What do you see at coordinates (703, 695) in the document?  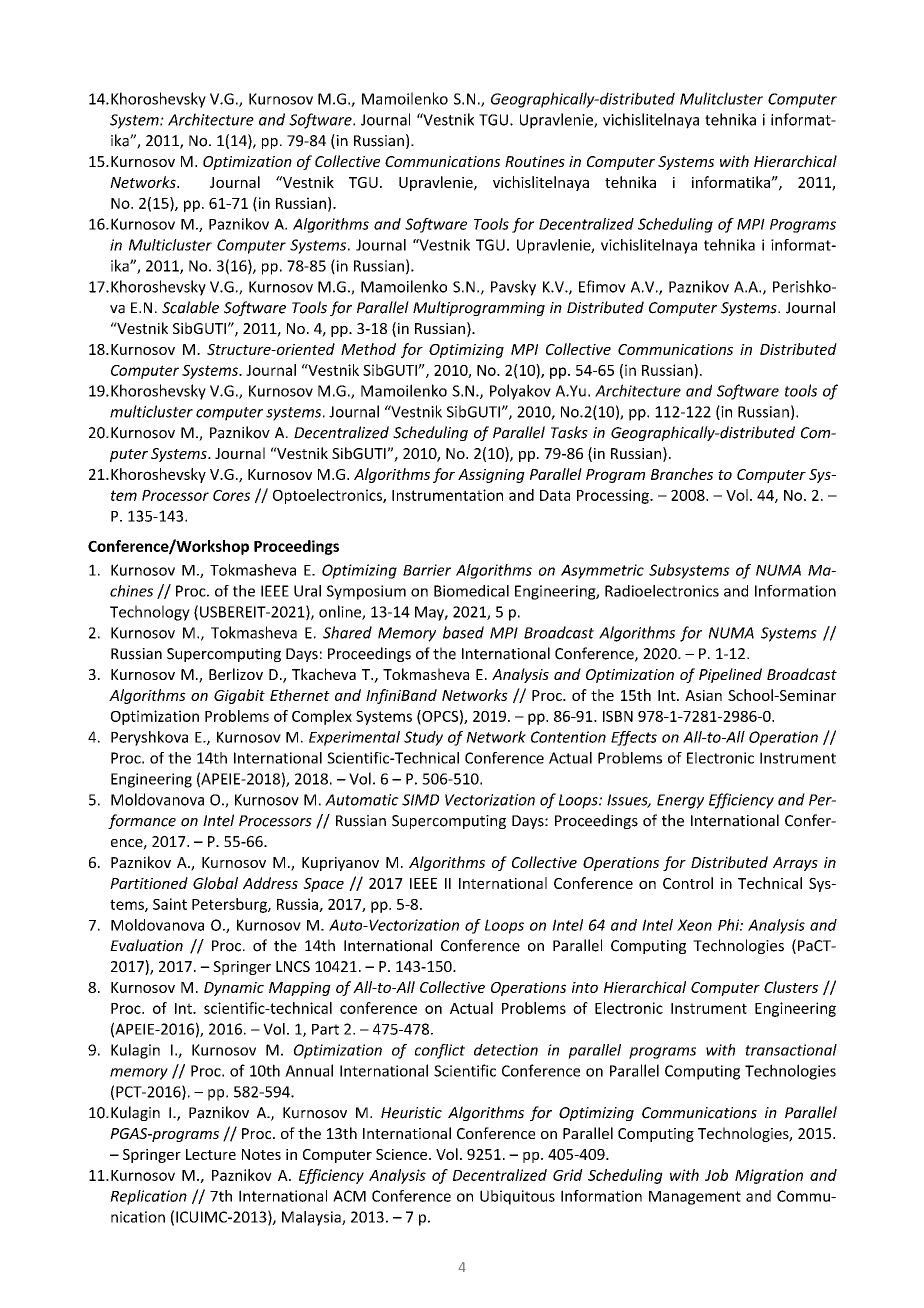 I see `Asian` at bounding box center [703, 695].
